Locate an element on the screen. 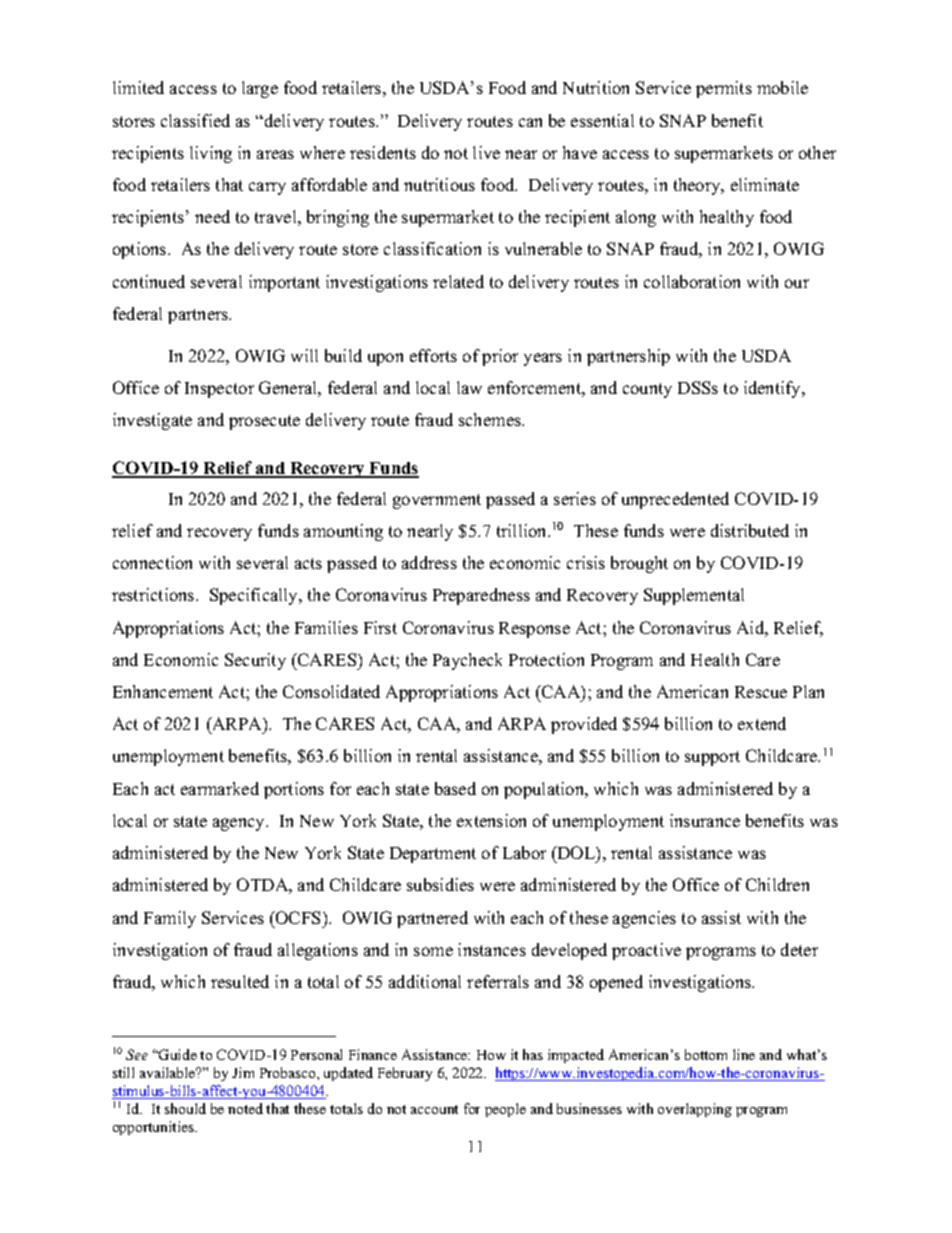 The image size is (952, 1233). Specifically is located at coordinates (255, 596).
